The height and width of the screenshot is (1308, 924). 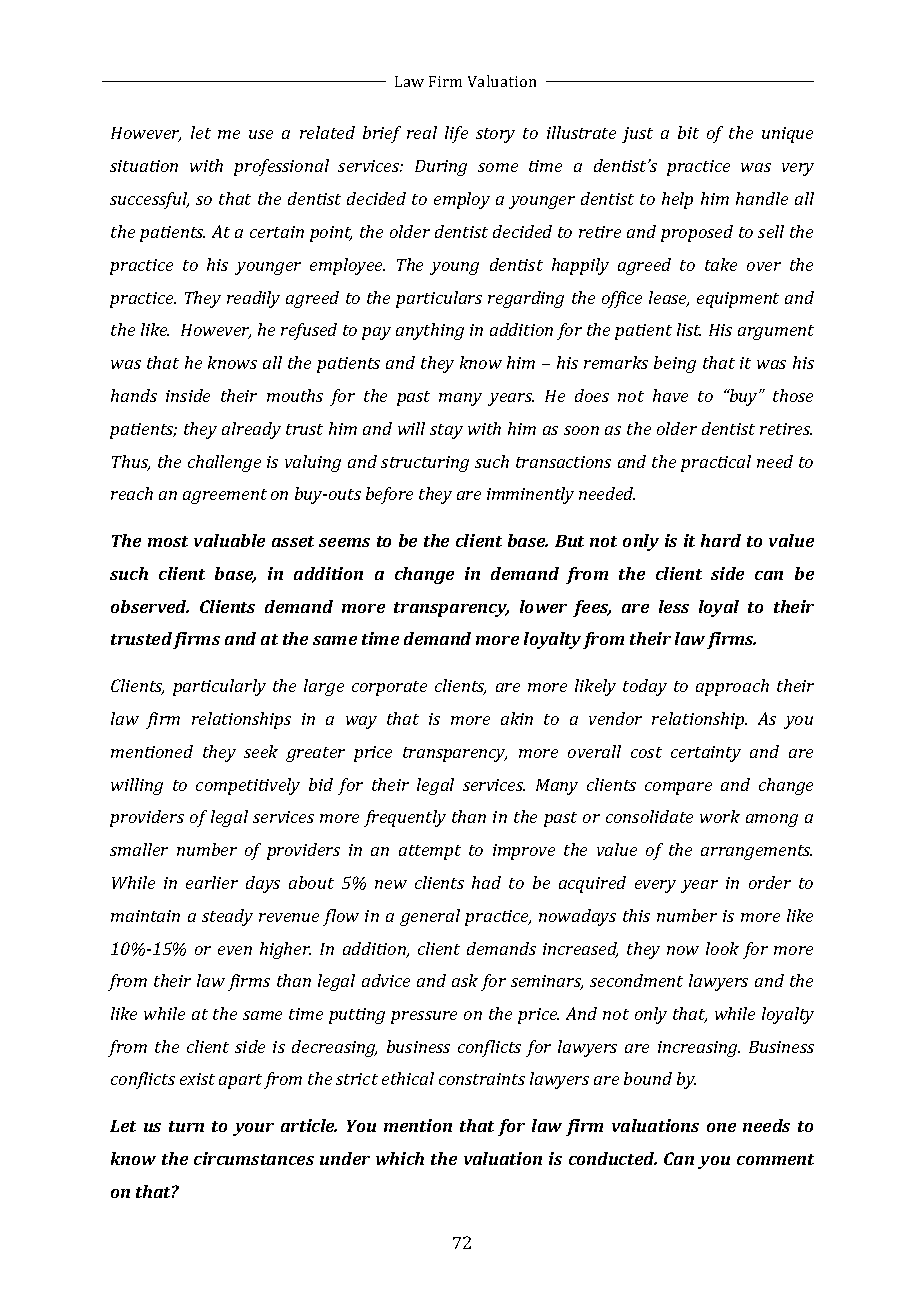 I want to click on competitively, so click(x=248, y=786).
